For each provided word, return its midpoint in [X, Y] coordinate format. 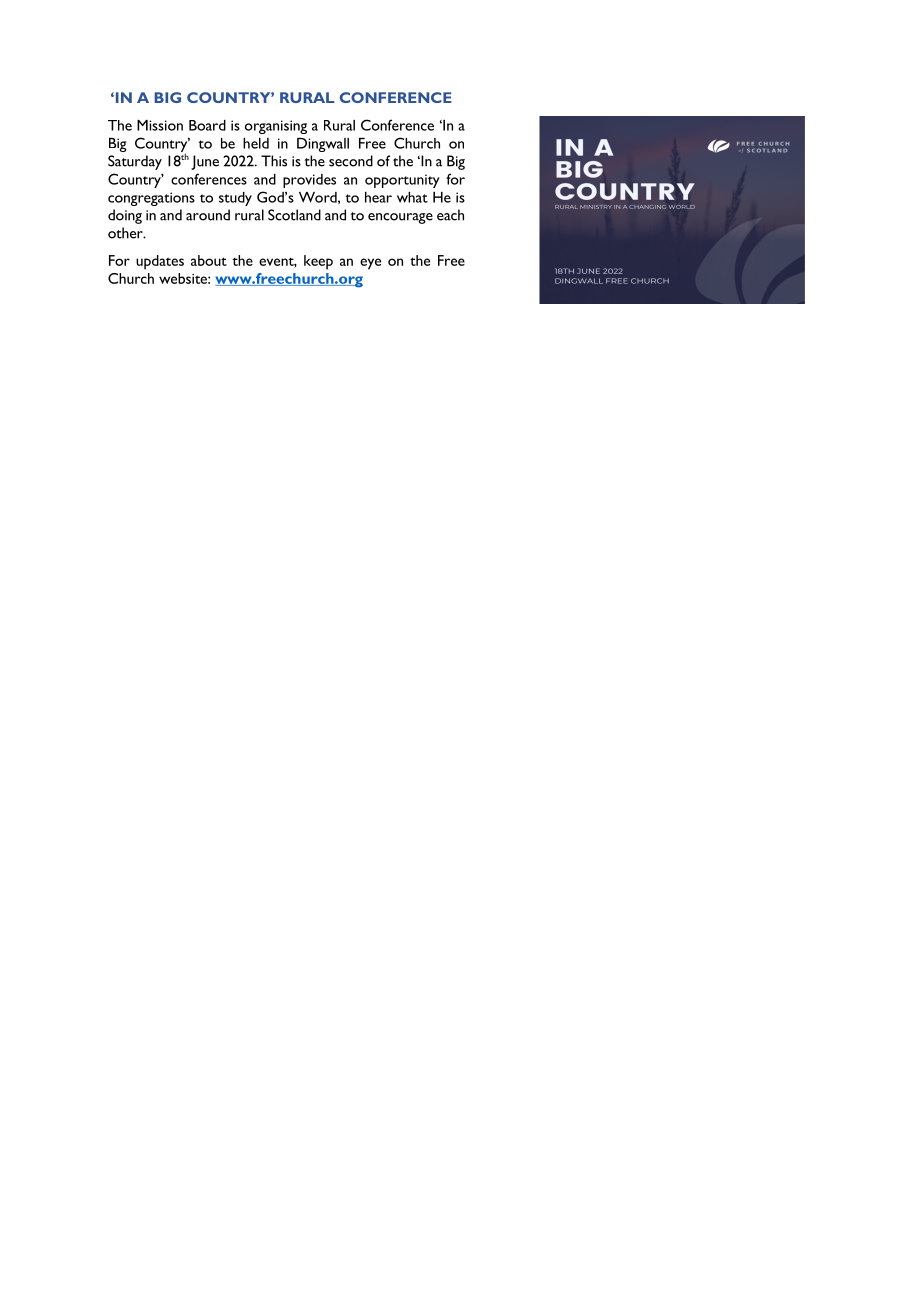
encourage [400, 218]
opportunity [402, 181]
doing [125, 216]
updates [160, 262]
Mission [160, 125]
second [351, 161]
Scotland [294, 215]
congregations [151, 199]
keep [318, 262]
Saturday [135, 162]
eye [370, 264]
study [235, 199]
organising [276, 127]
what [412, 197]
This [274, 161]
